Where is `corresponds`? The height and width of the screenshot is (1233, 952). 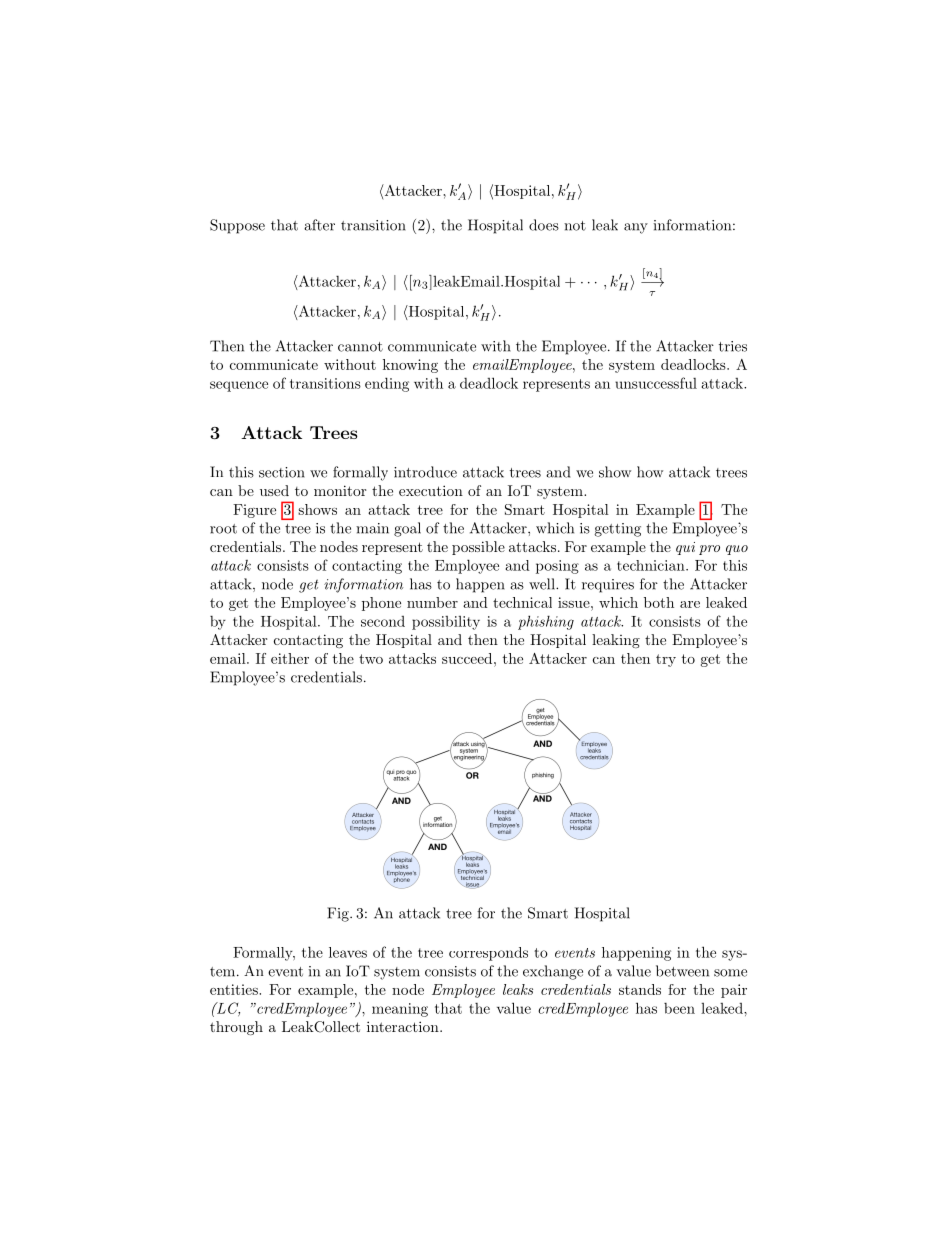 corresponds is located at coordinates (488, 954).
